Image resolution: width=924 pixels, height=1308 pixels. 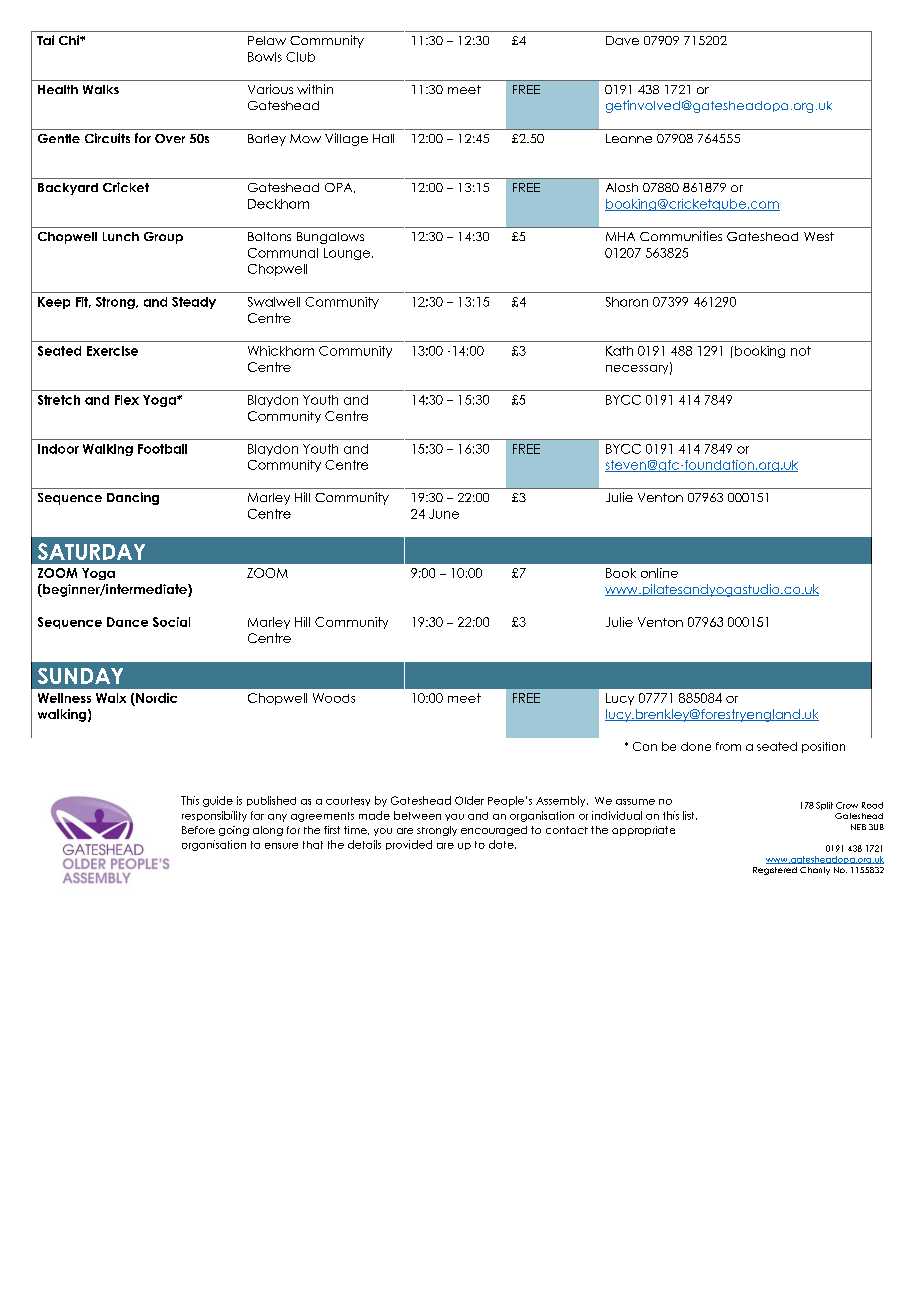 I want to click on Dave, so click(x=622, y=40).
